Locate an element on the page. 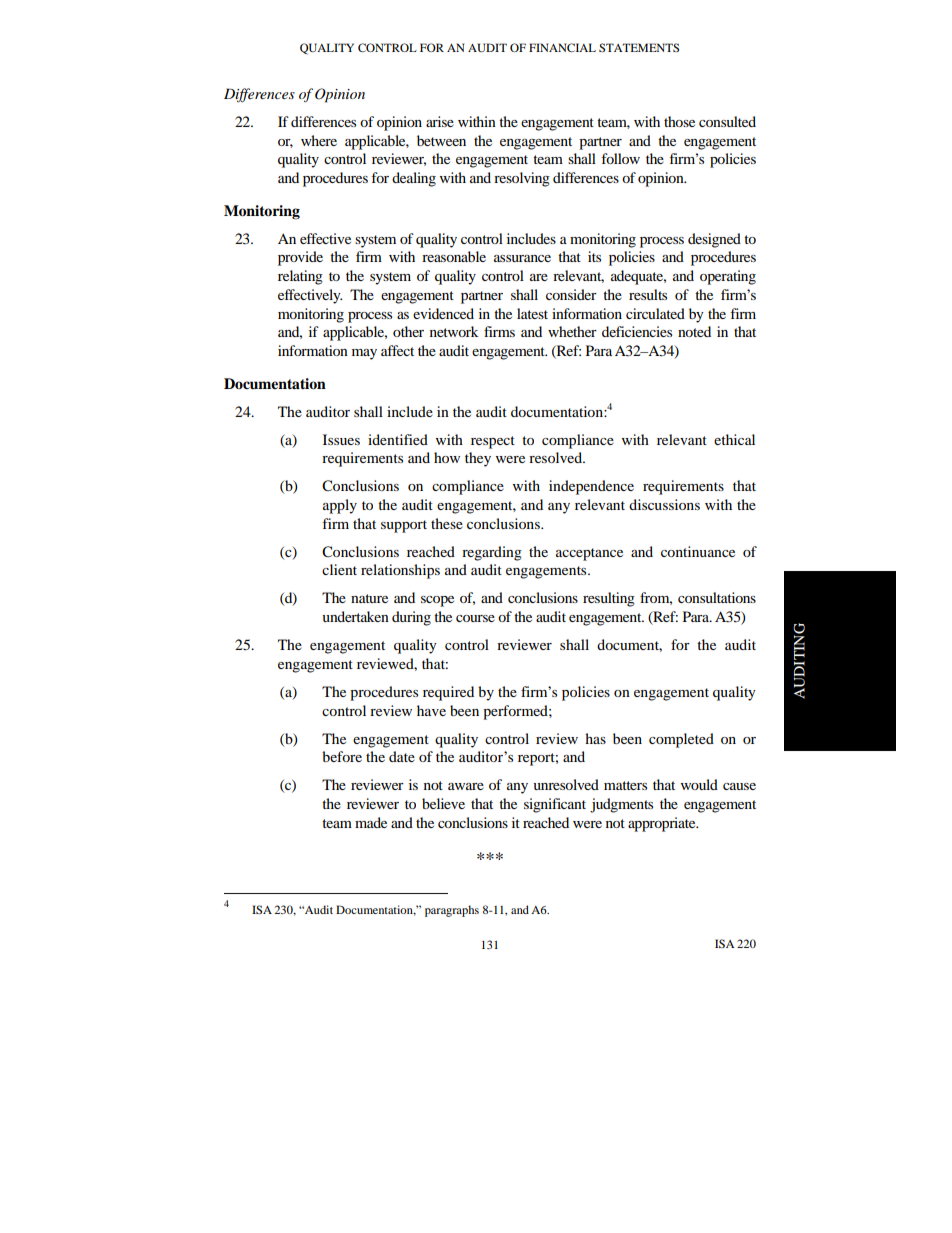 The image size is (952, 1233). Issues is located at coordinates (341, 439).
